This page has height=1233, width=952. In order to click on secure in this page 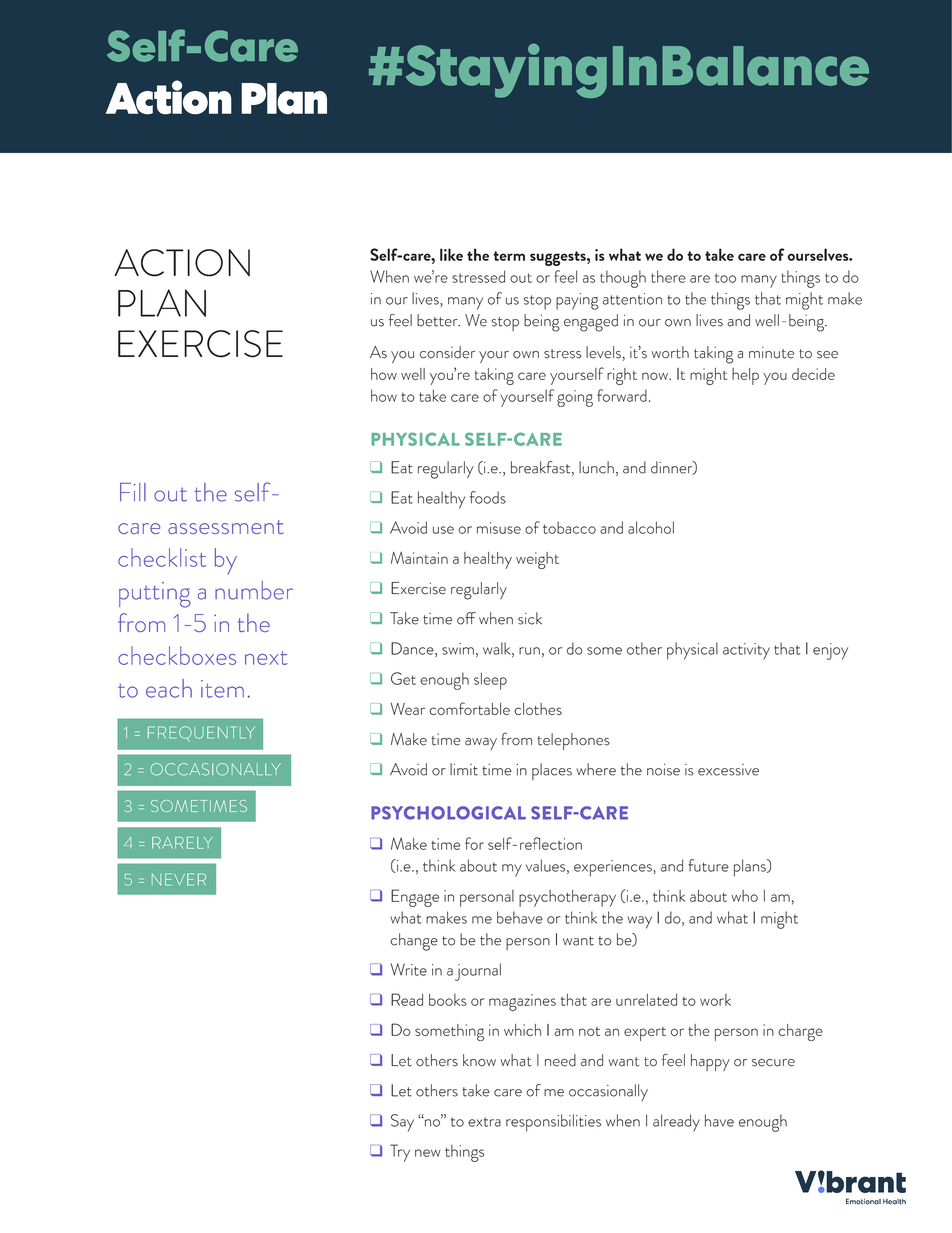, I will do `click(773, 1063)`.
